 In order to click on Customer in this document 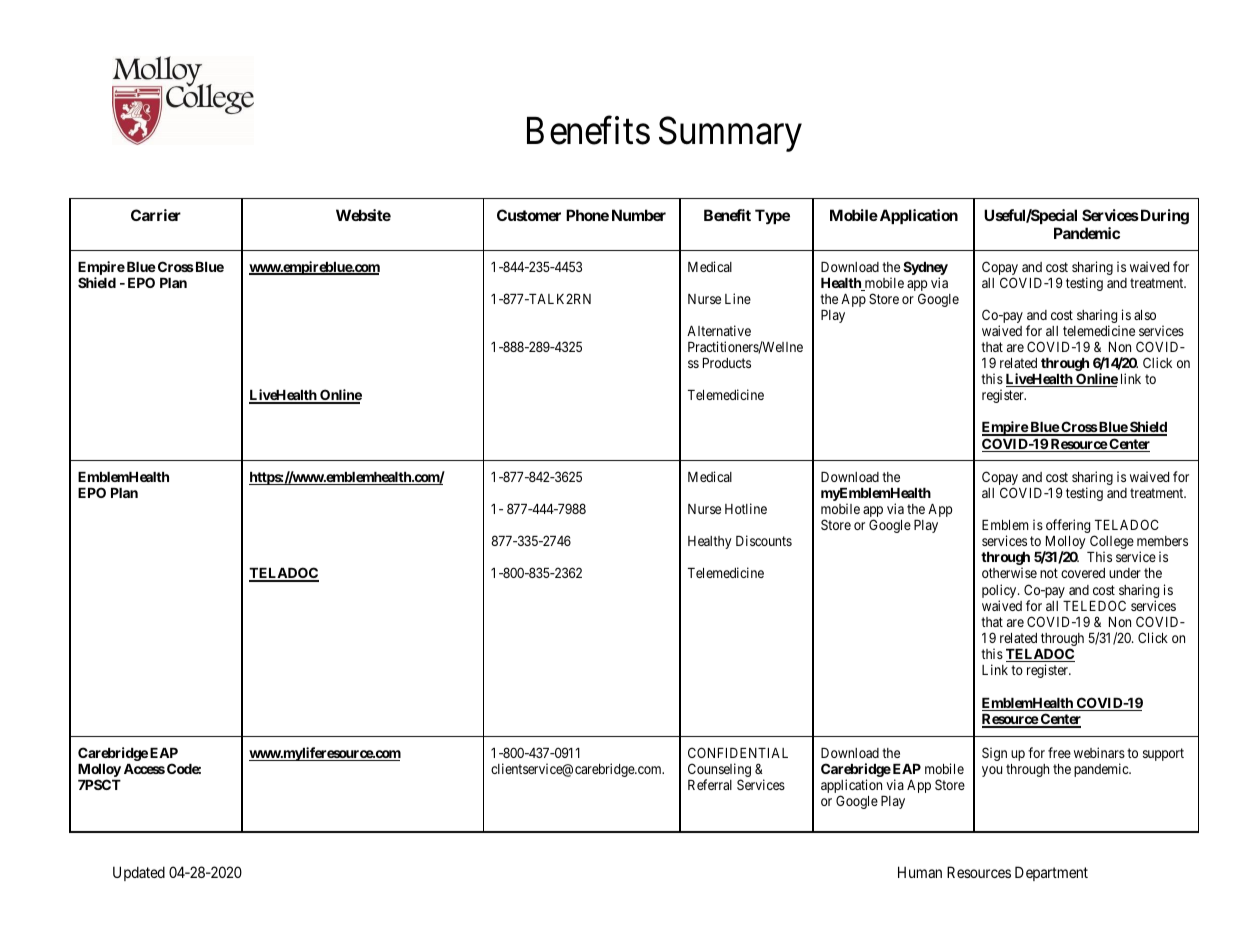, I will do `click(529, 215)`.
